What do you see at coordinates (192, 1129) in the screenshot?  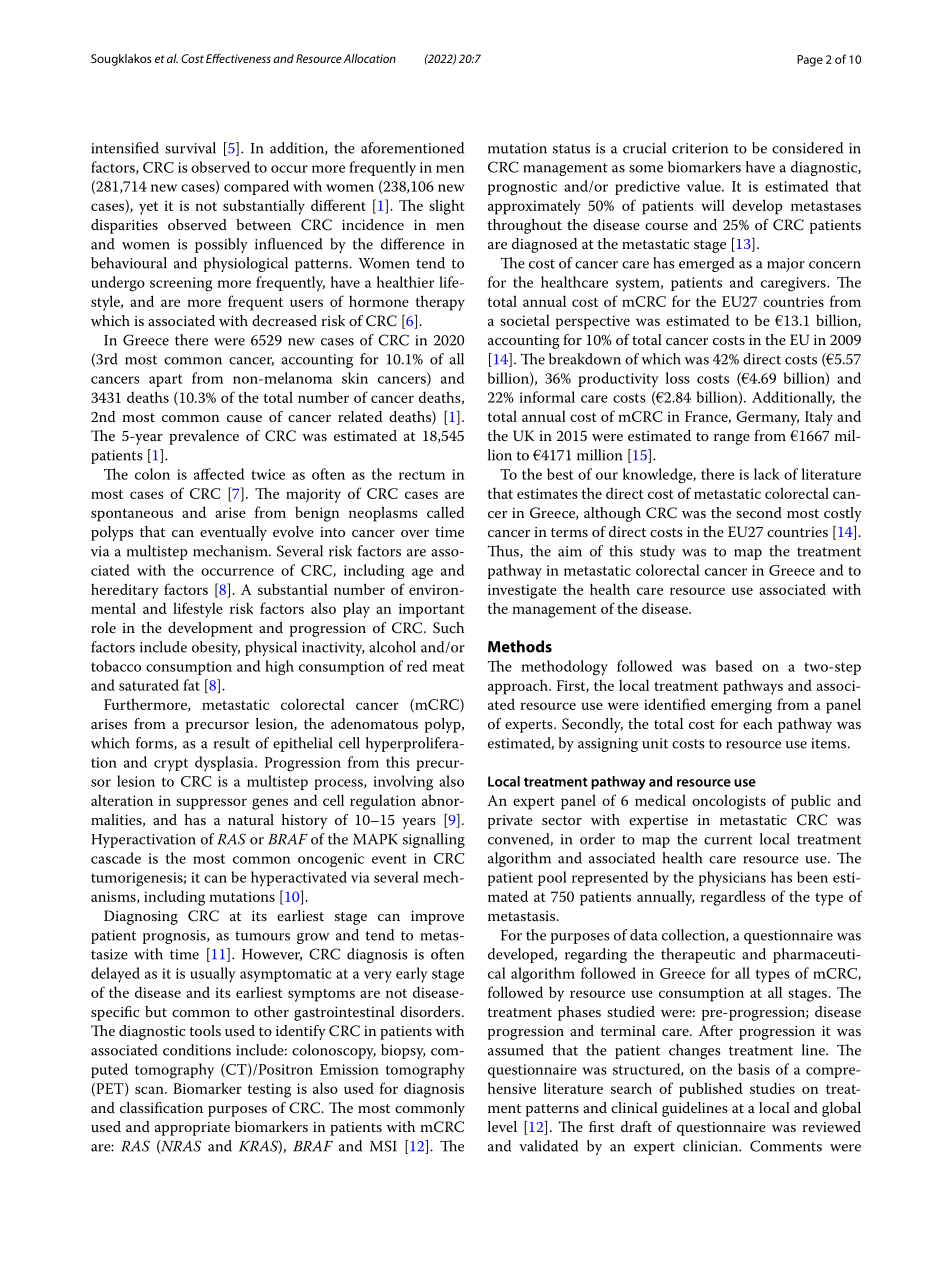 I see `appropriate` at bounding box center [192, 1129].
